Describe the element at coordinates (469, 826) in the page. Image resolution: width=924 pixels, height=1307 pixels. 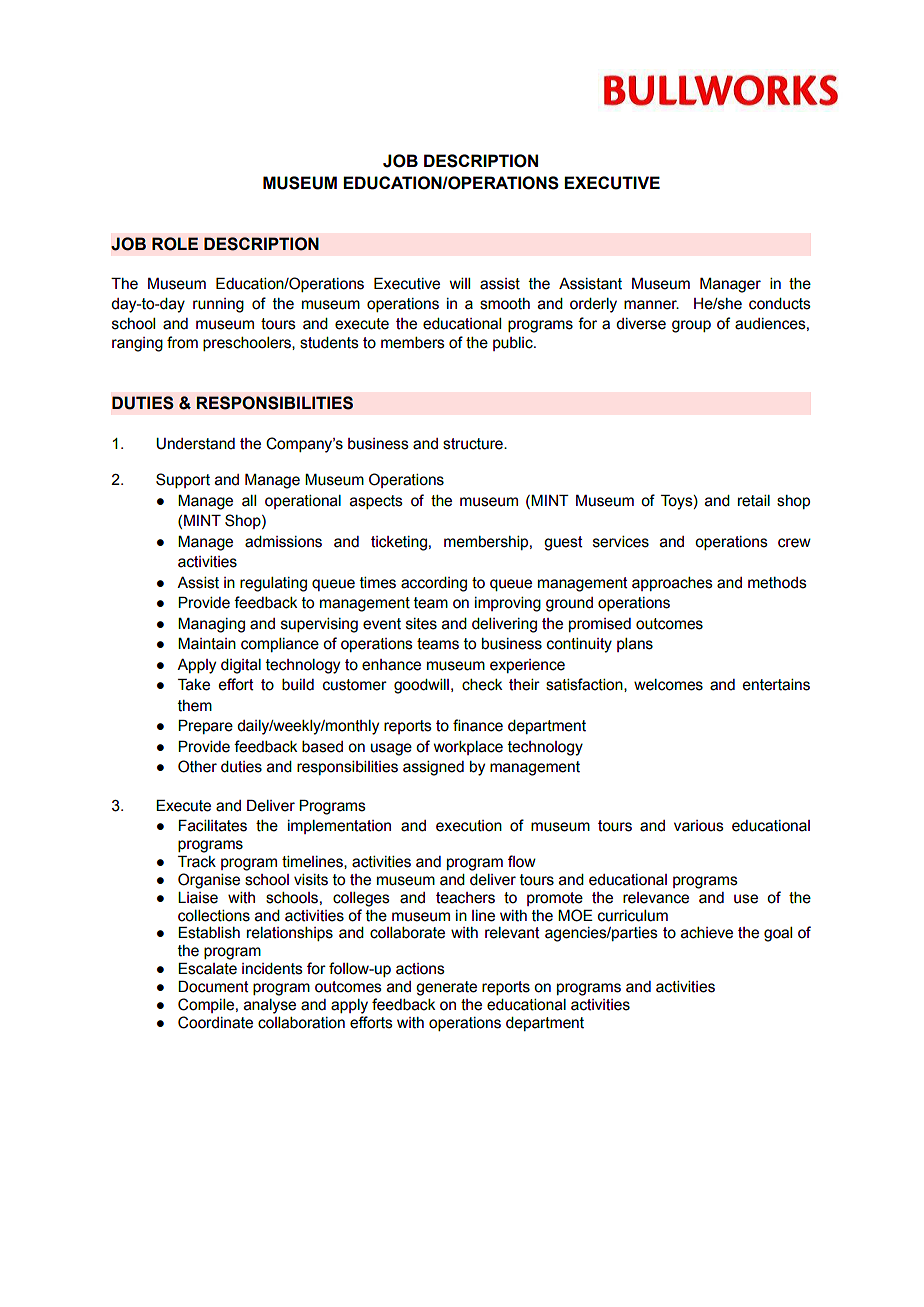
I see `execution` at that location.
